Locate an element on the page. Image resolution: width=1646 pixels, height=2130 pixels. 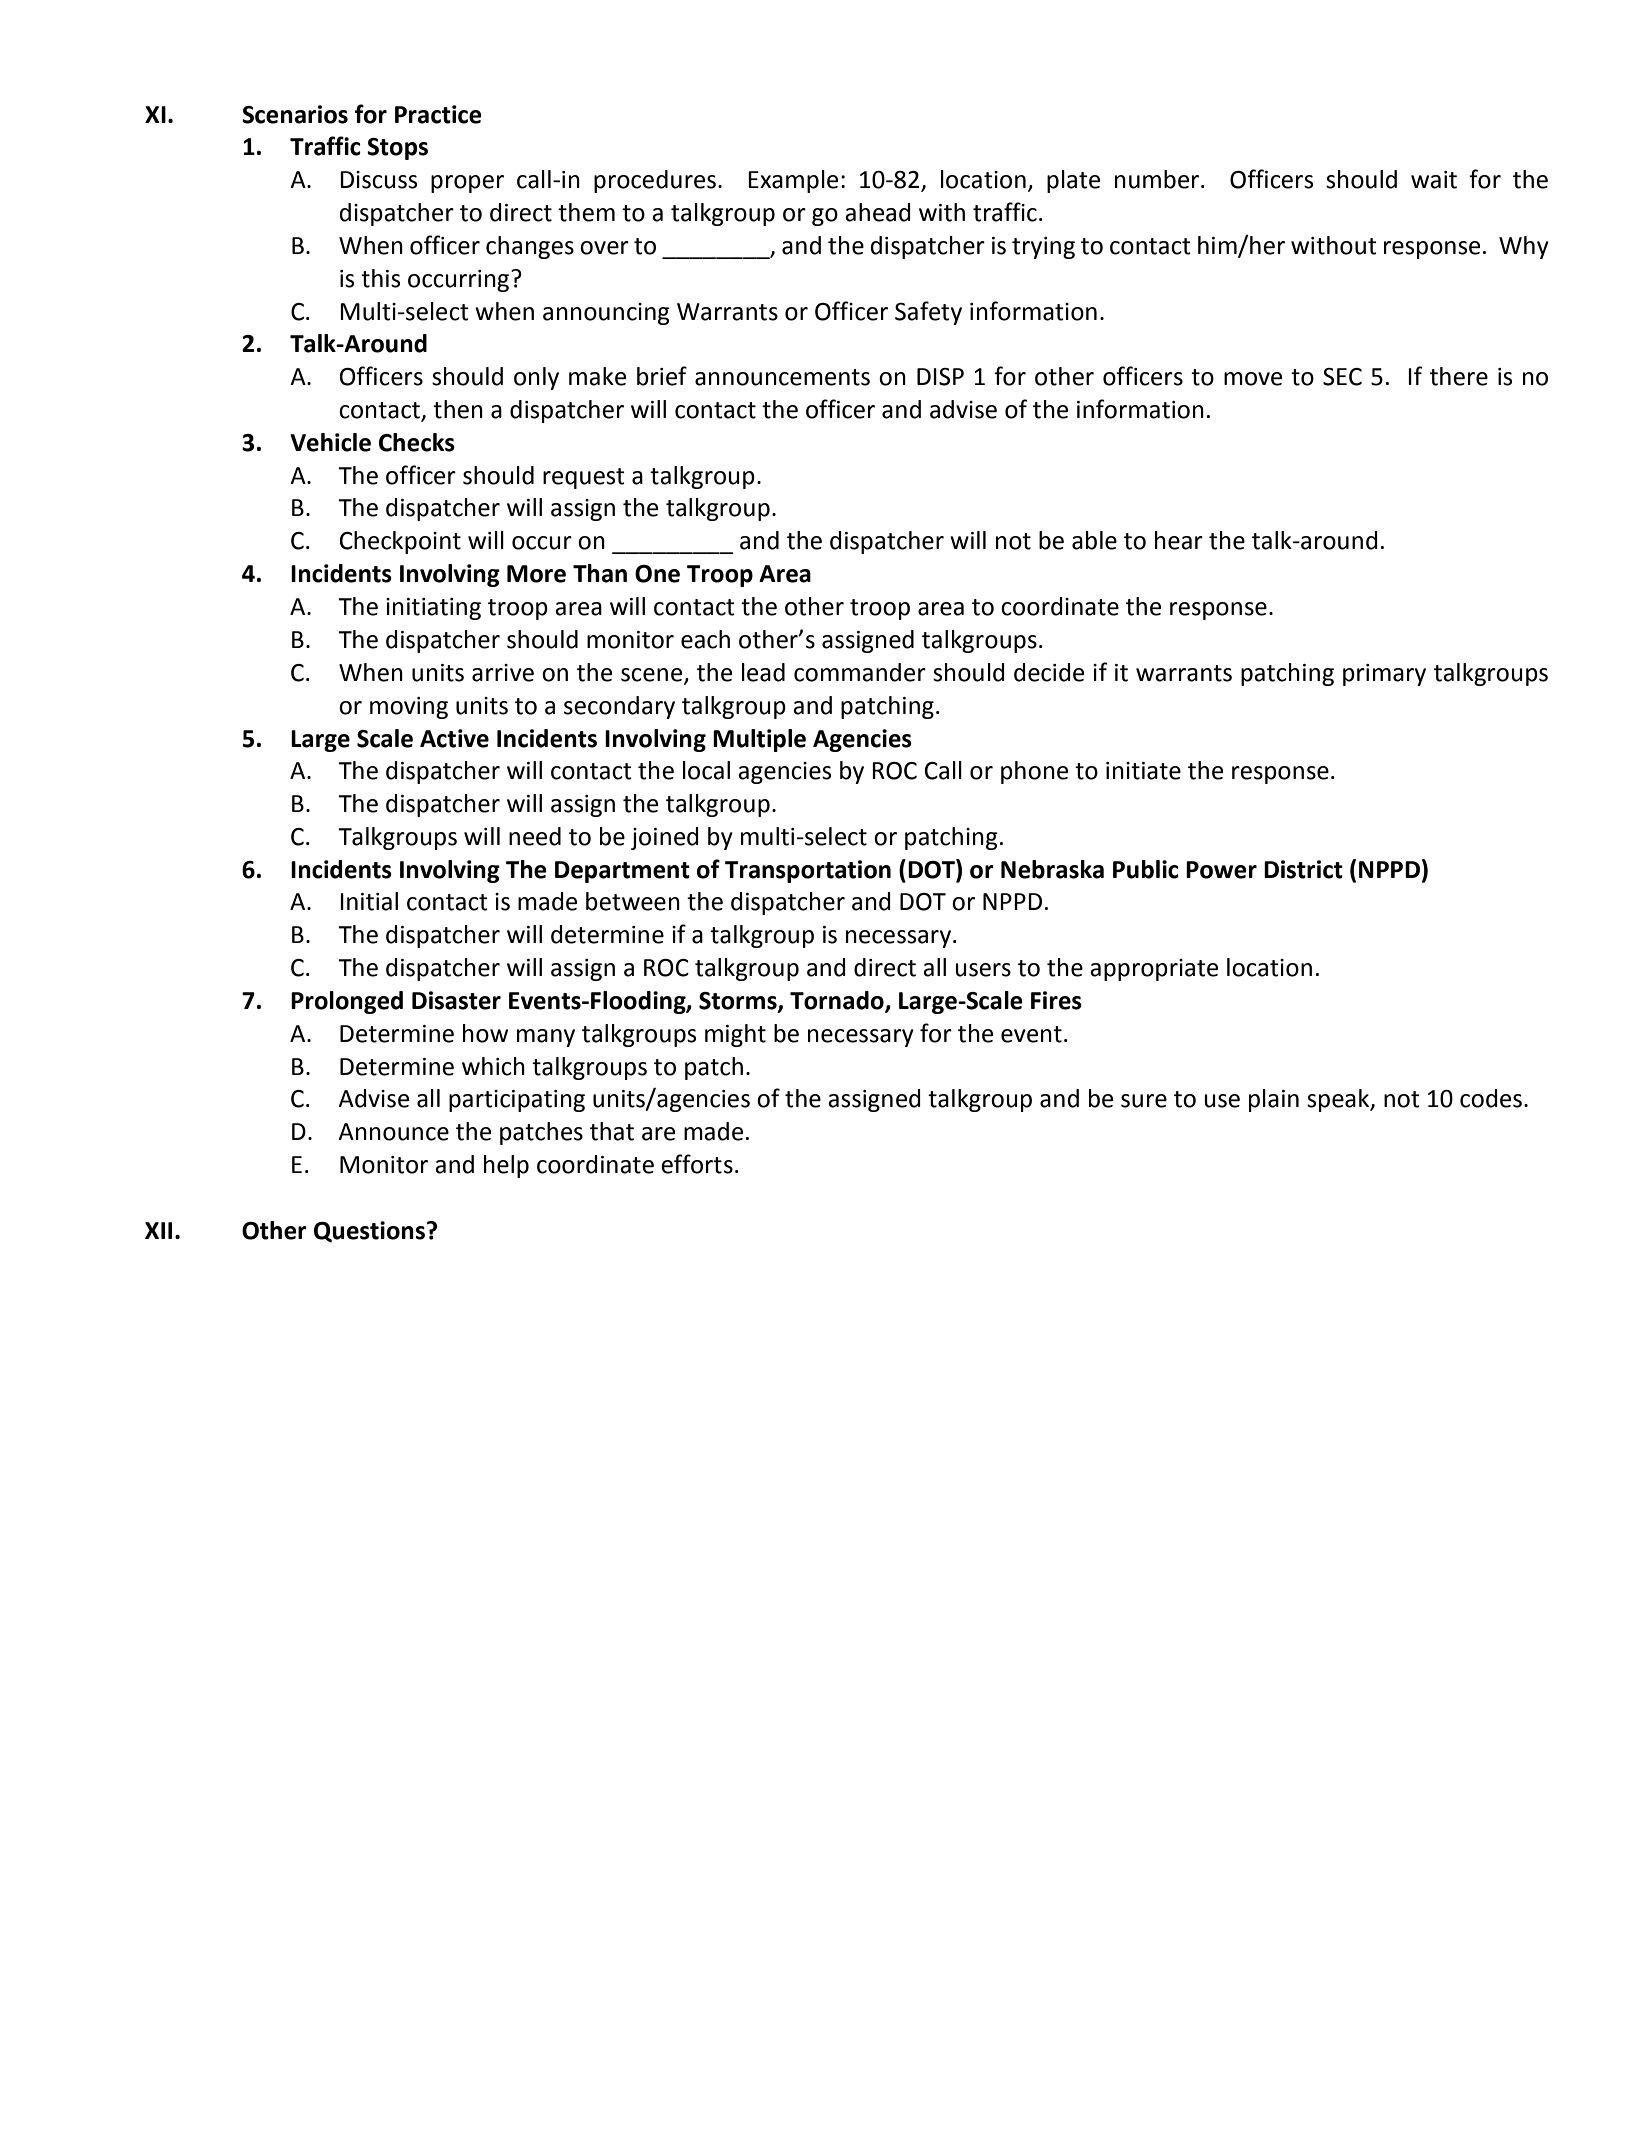
wait is located at coordinates (1434, 180).
